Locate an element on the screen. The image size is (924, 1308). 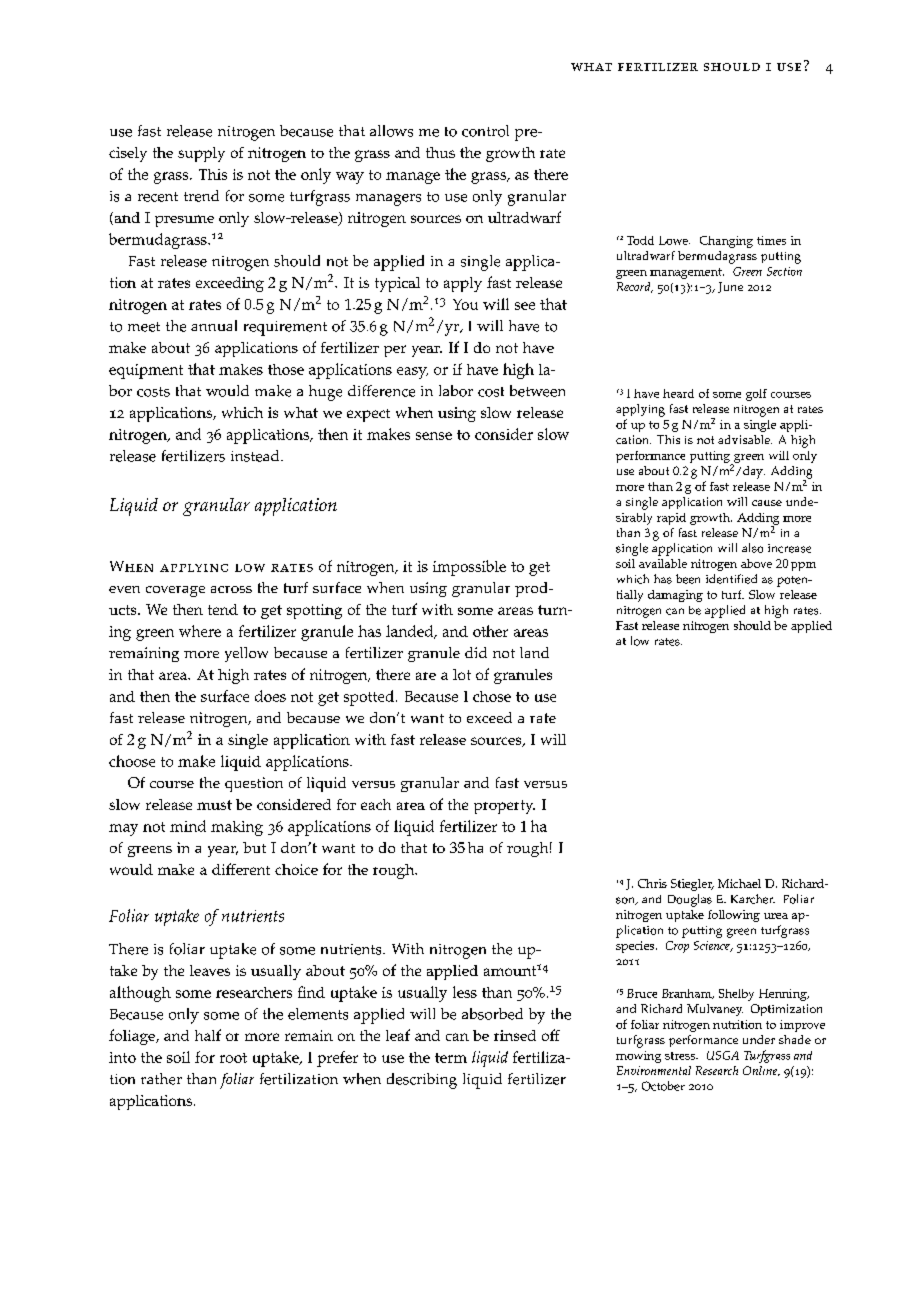
thus is located at coordinates (440, 152).
